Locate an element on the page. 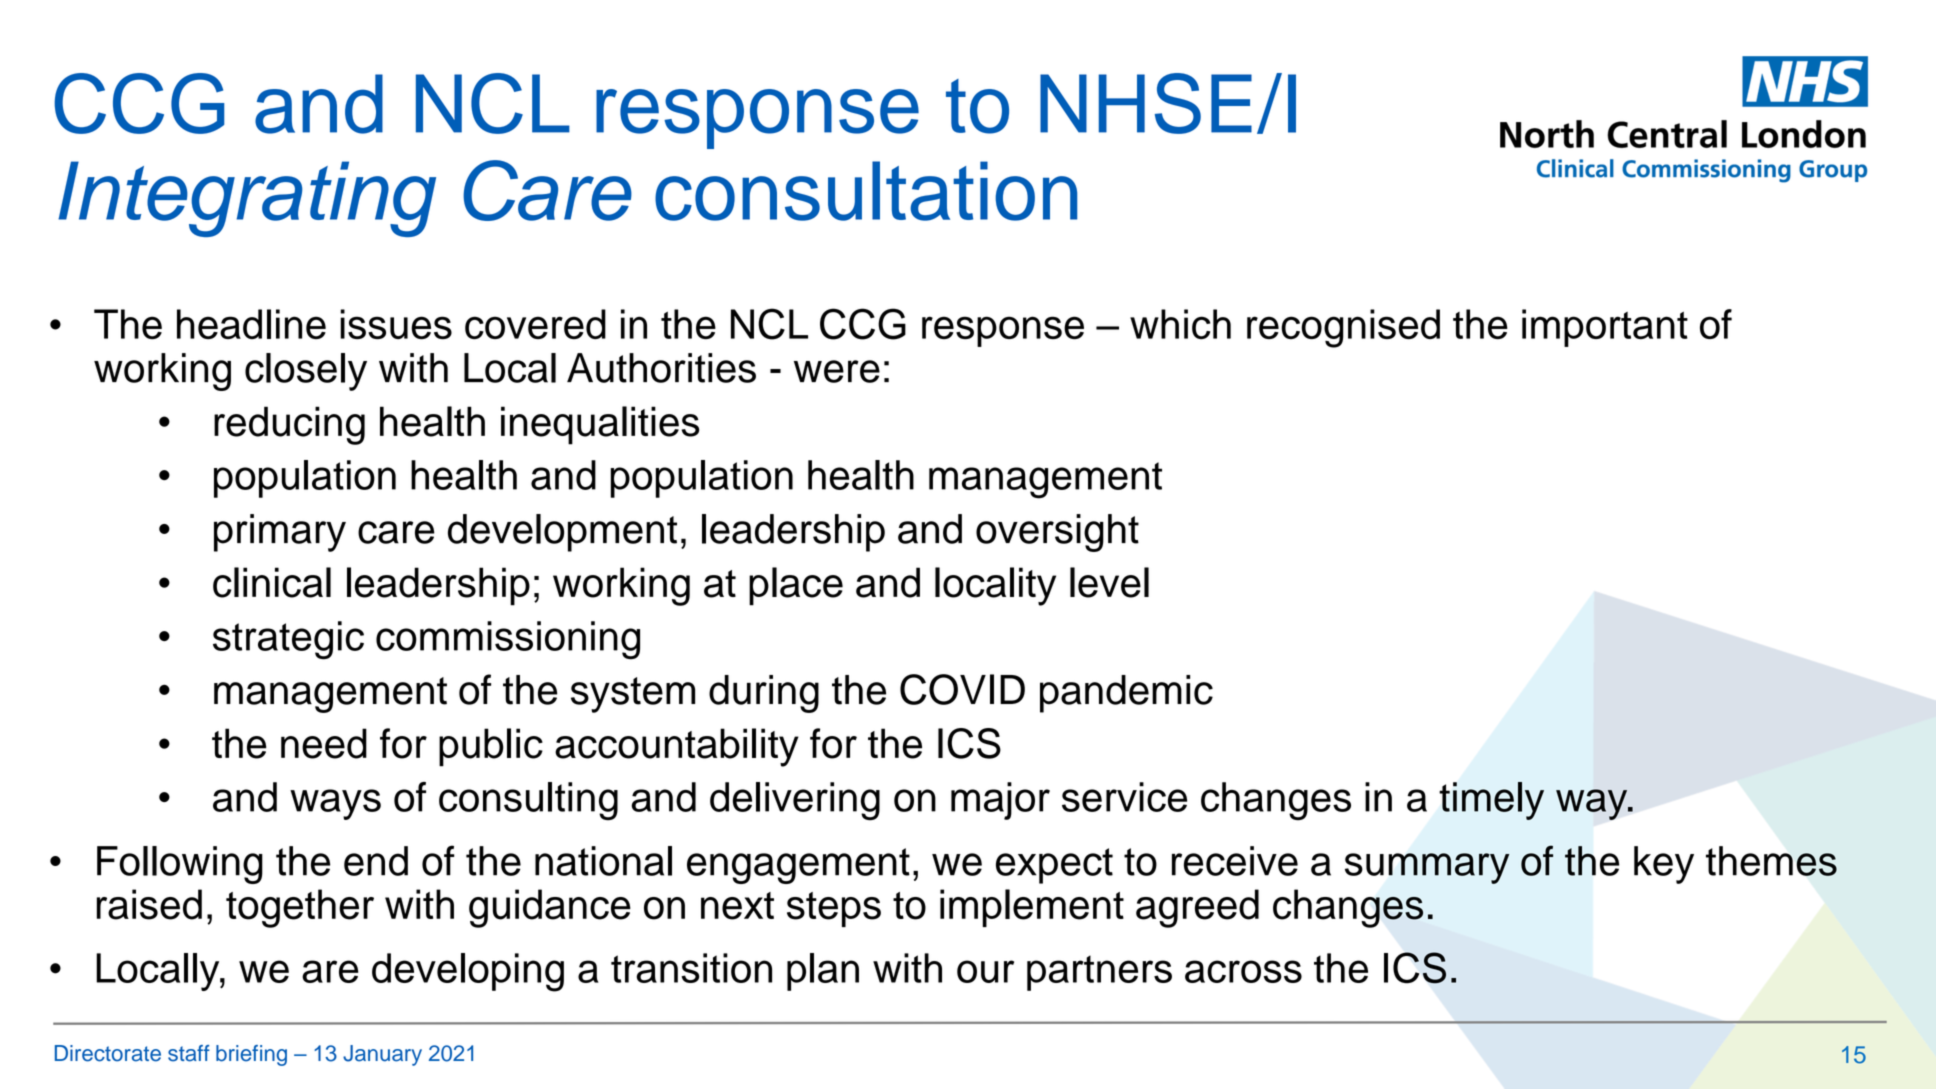  level is located at coordinates (1109, 582).
